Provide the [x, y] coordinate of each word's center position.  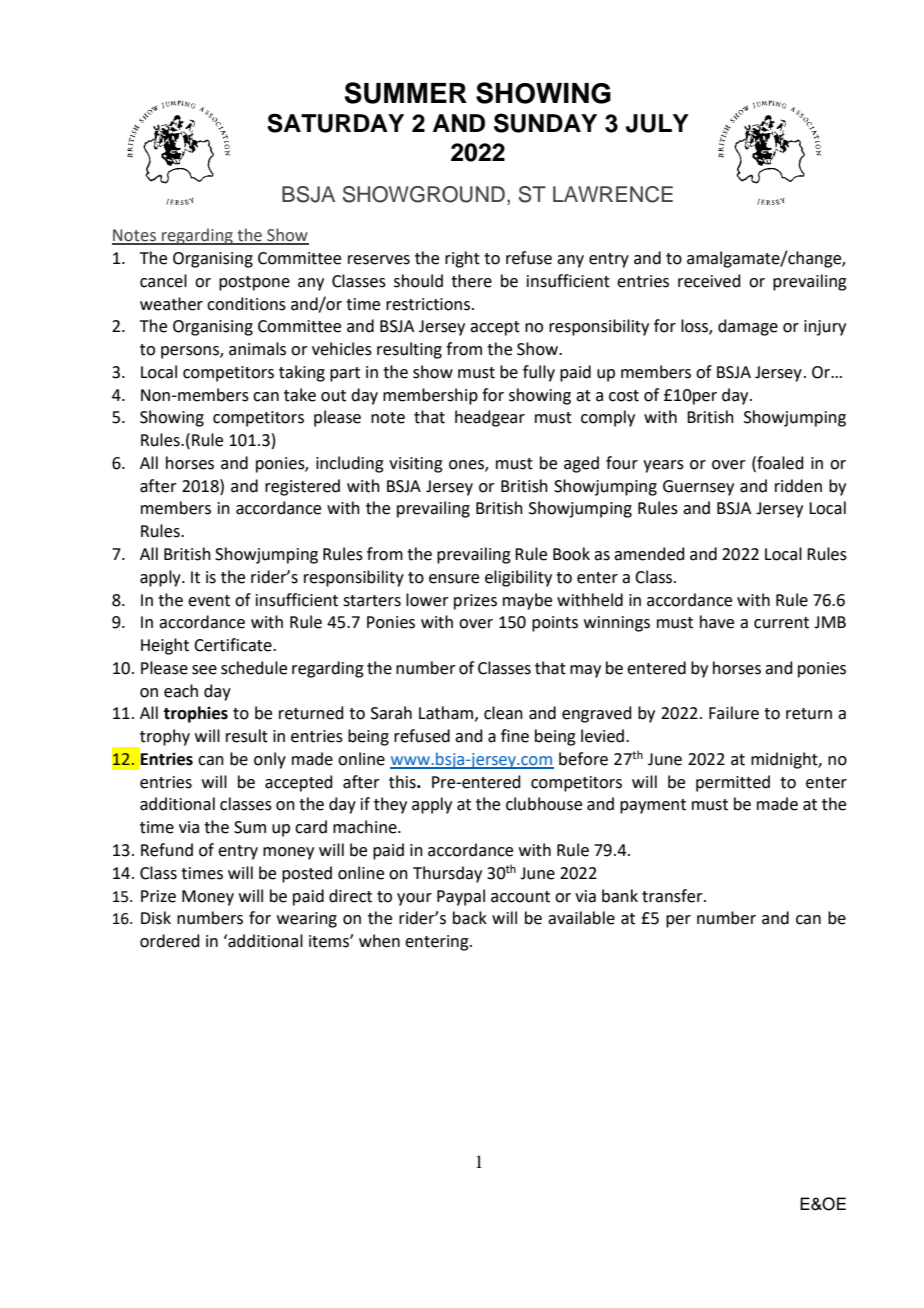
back [470, 918]
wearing [307, 920]
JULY [657, 123]
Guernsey [698, 488]
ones [467, 466]
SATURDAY [335, 123]
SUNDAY [545, 123]
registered [302, 487]
